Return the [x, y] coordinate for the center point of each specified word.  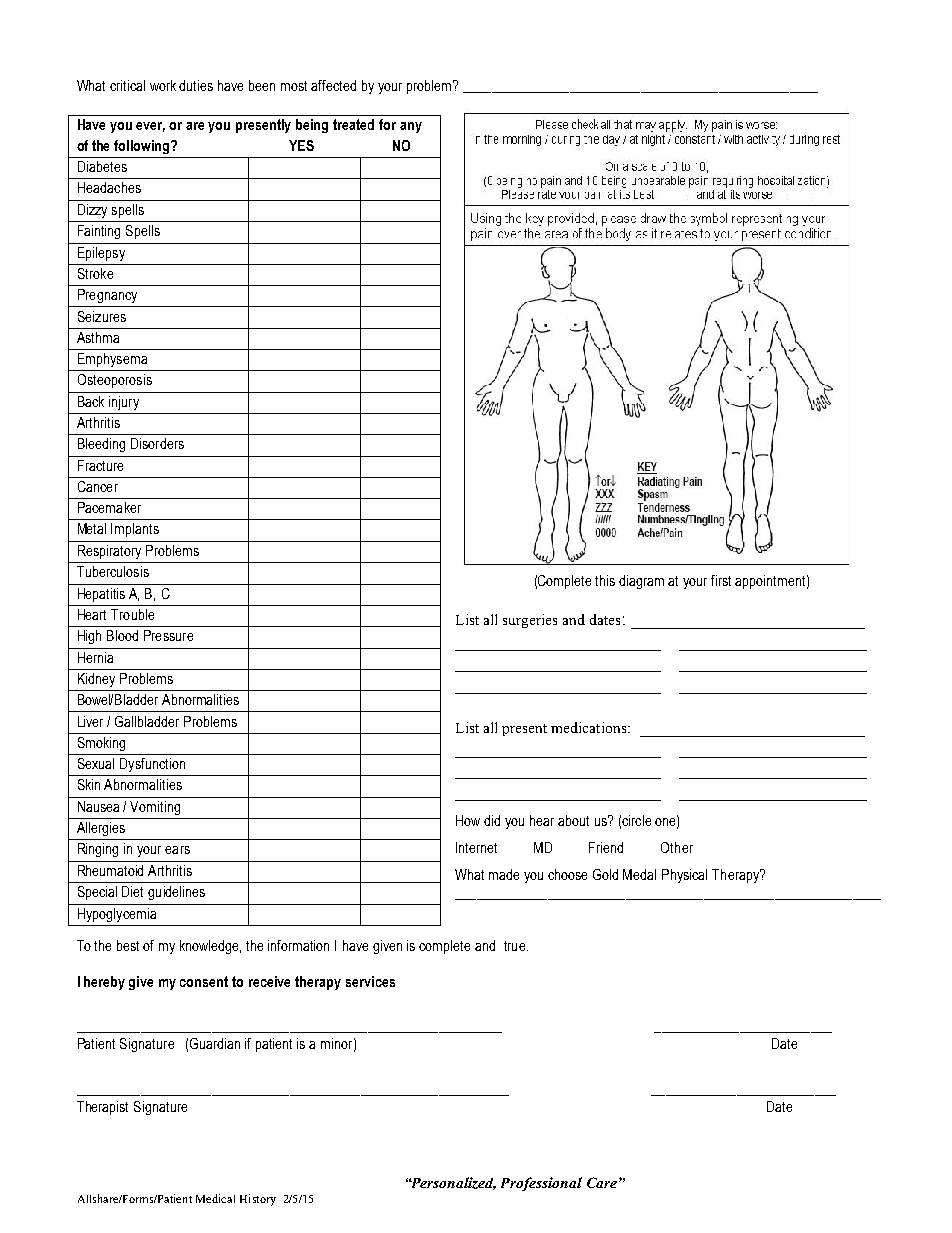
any [411, 127]
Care [602, 1182]
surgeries [530, 621]
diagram [641, 582]
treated [353, 124]
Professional [541, 1184]
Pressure [168, 635]
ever [150, 127]
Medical [215, 1198]
